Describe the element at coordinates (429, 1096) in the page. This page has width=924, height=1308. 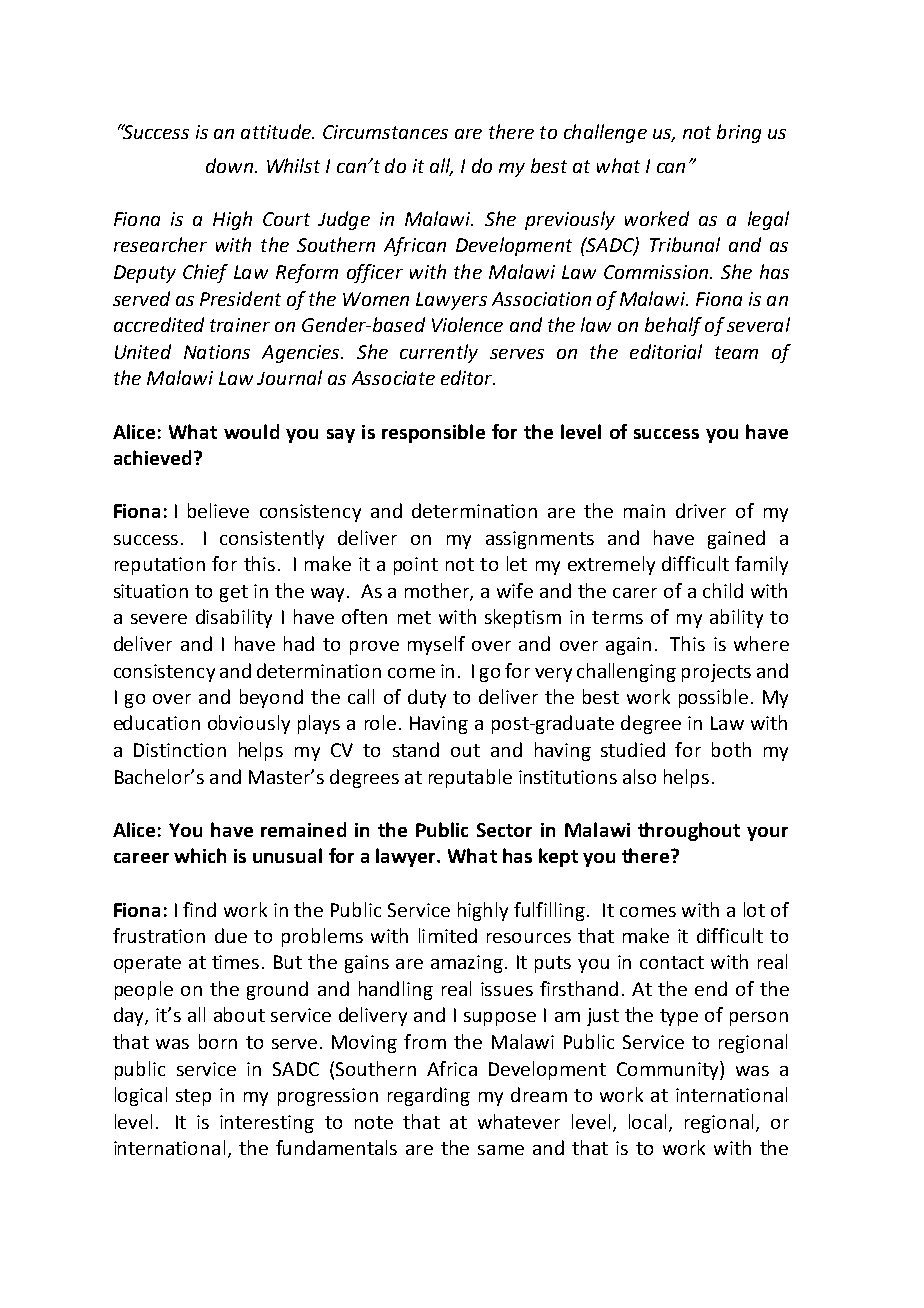
I see `regarding` at that location.
